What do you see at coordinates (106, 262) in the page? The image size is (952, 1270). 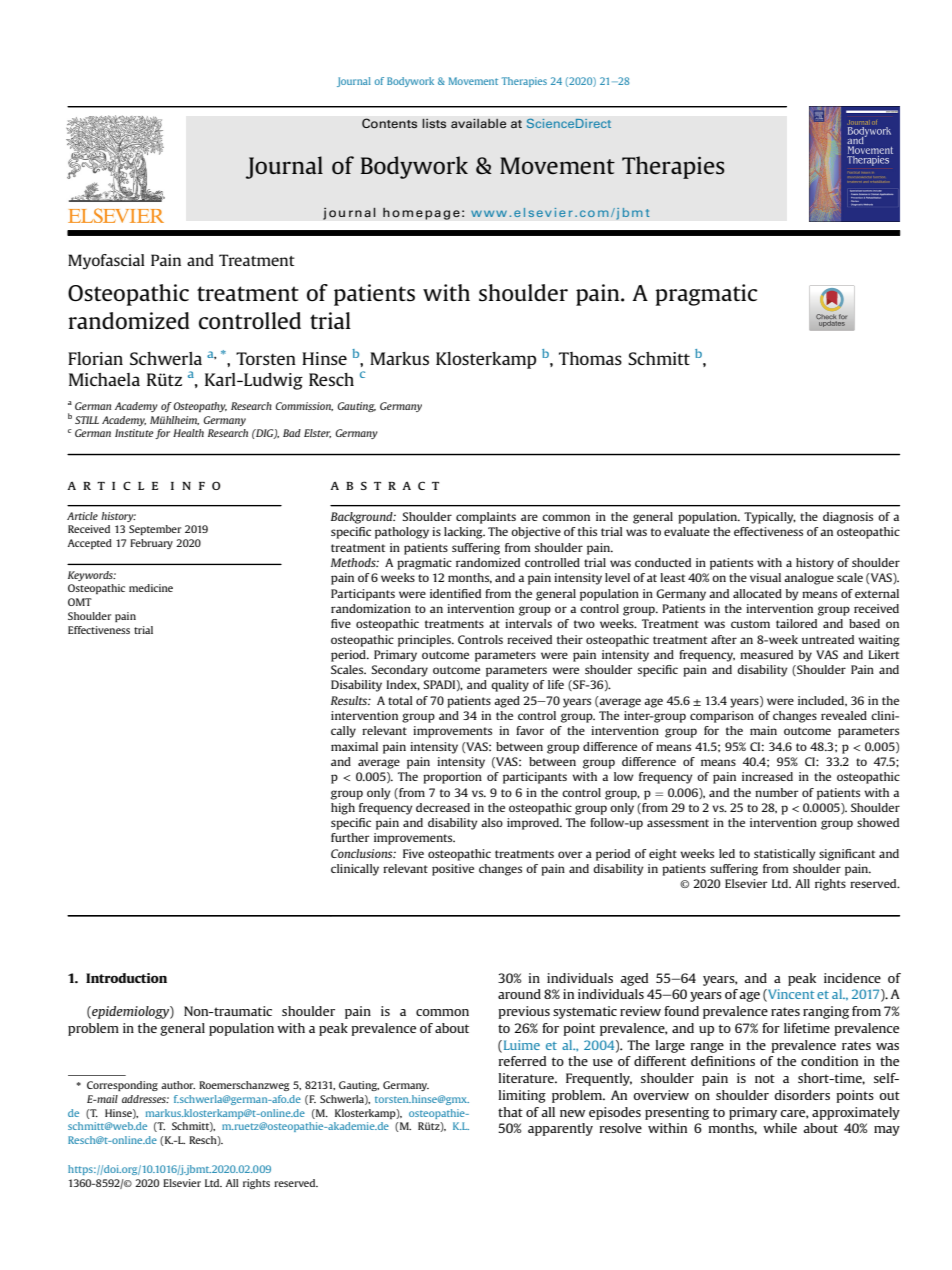 I see `Myofascial` at bounding box center [106, 262].
